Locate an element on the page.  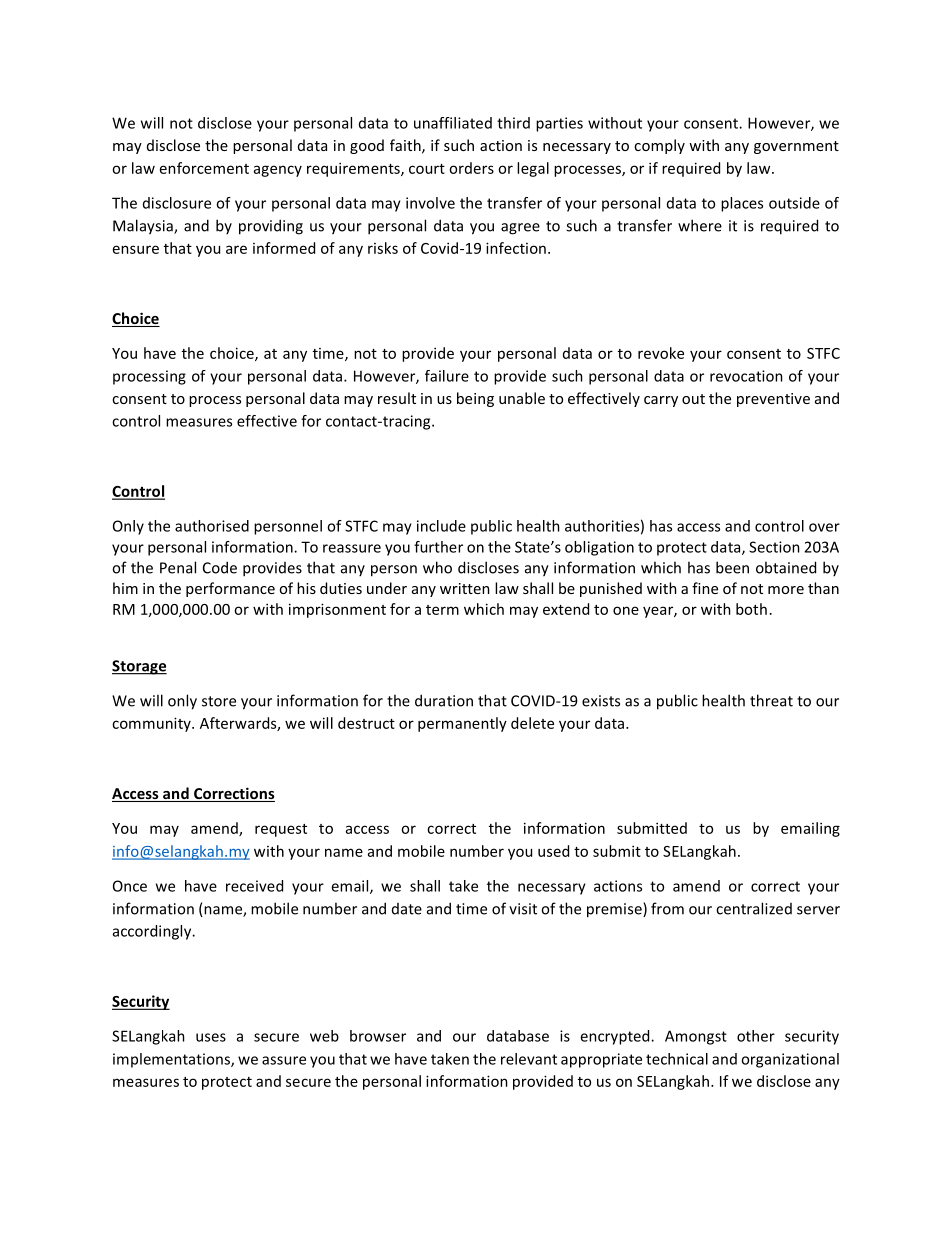
places is located at coordinates (742, 204).
